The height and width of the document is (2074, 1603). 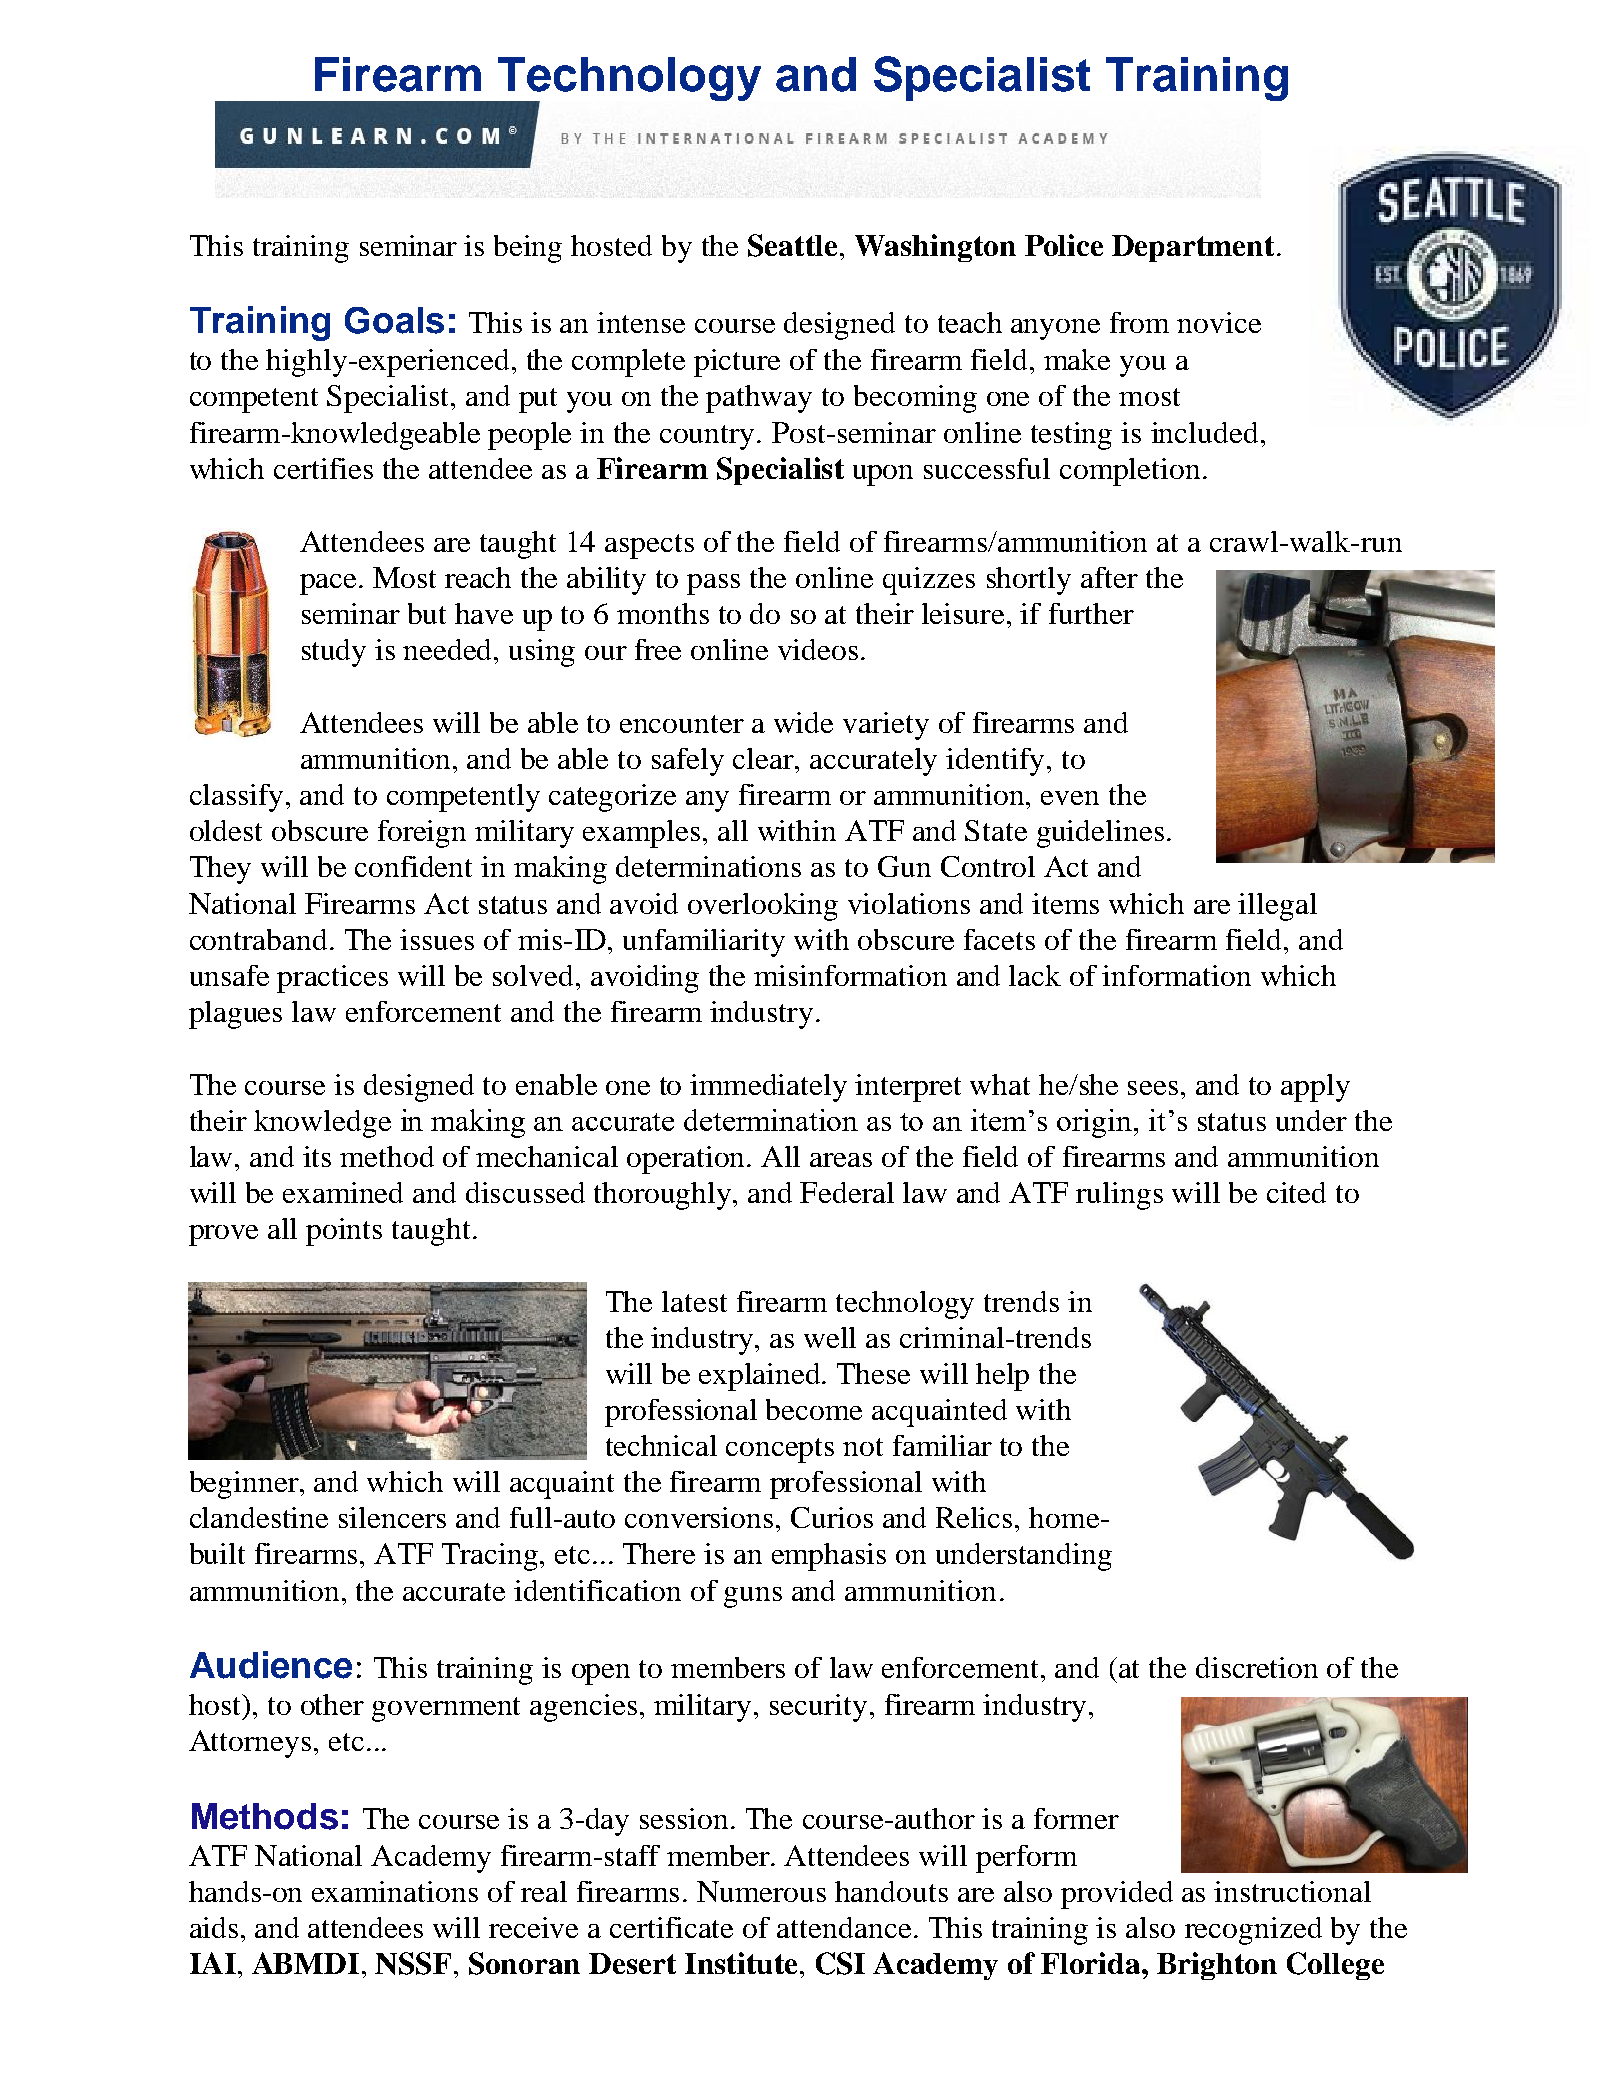 What do you see at coordinates (753, 1597) in the document?
I see `guns` at bounding box center [753, 1597].
